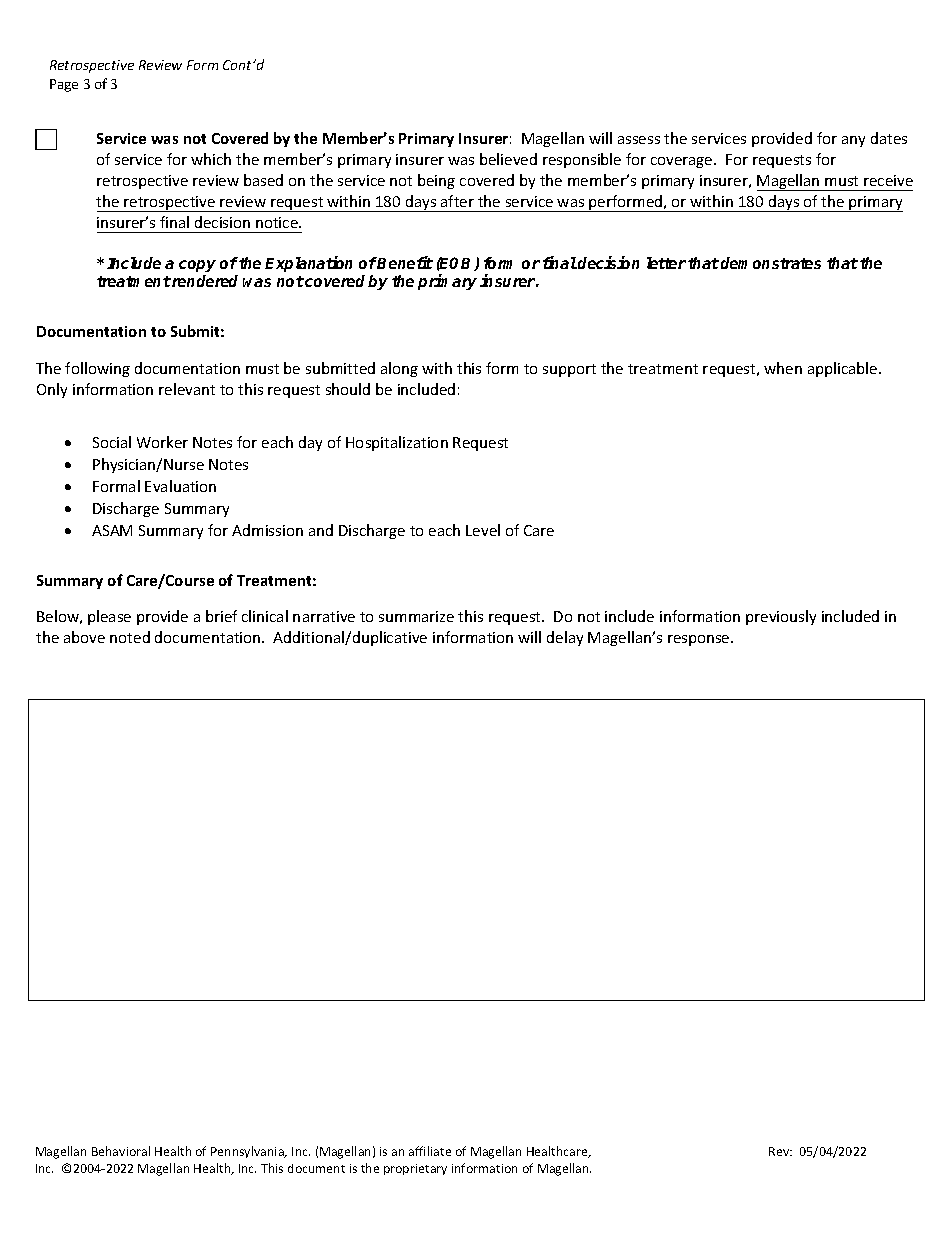 The width and height of the screenshot is (952, 1233). Describe the element at coordinates (853, 141) in the screenshot. I see `any` at that location.
